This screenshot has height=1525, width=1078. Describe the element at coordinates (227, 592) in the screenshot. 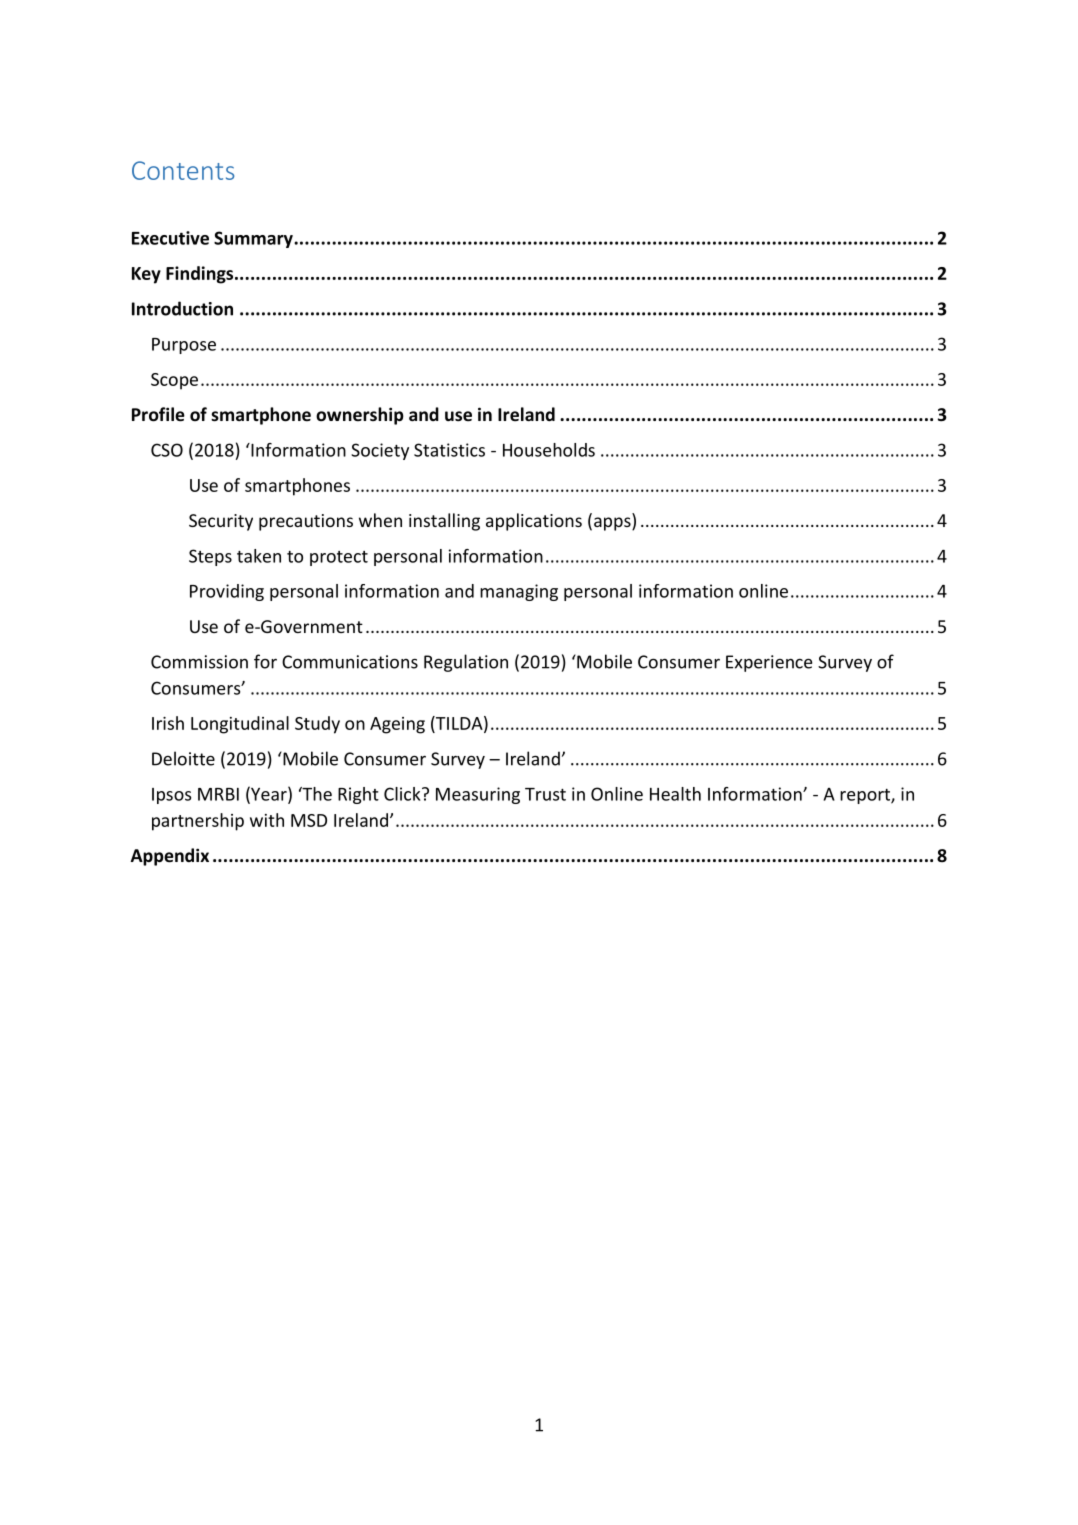

I see `Providing` at that location.
